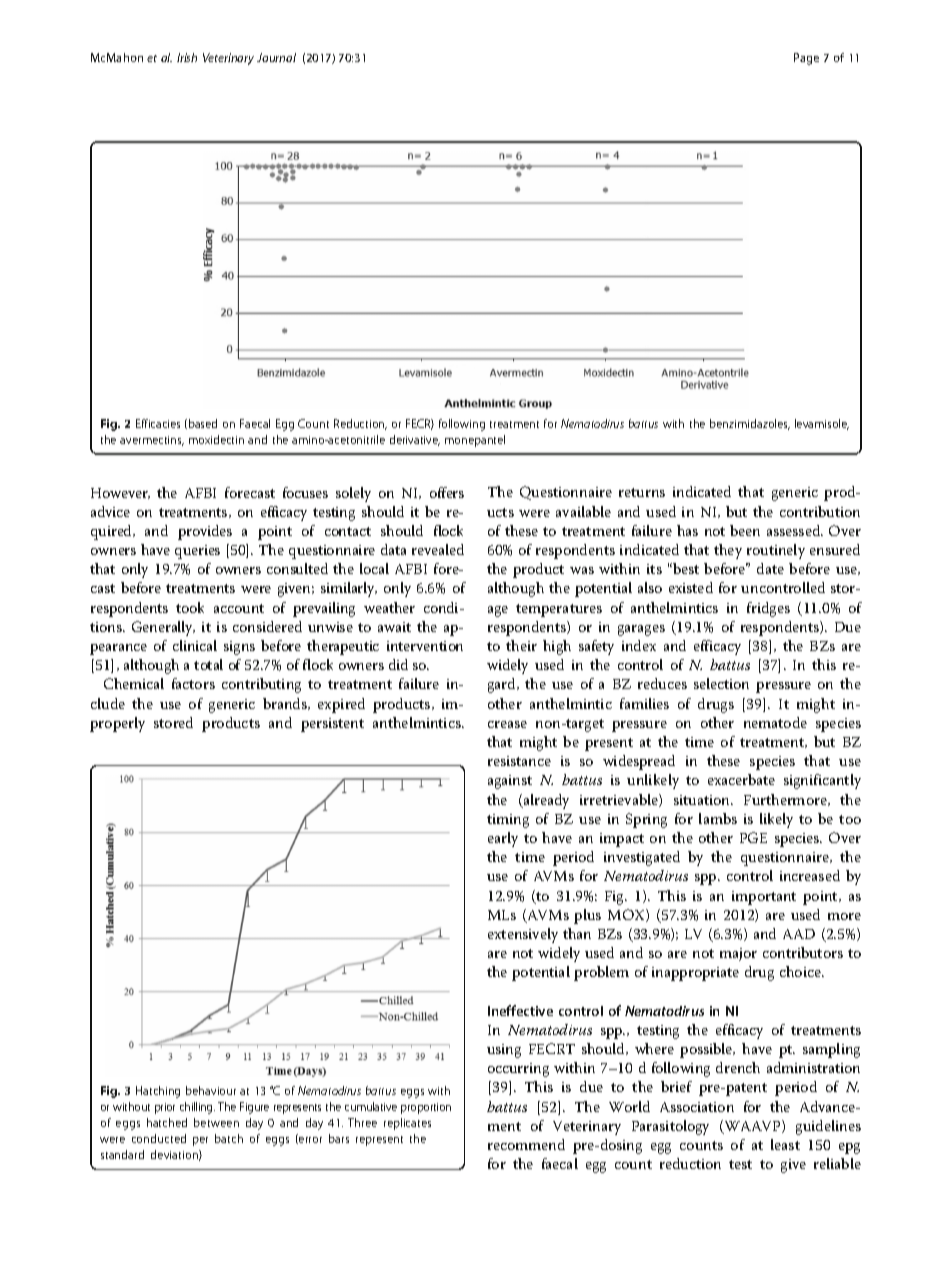 This screenshot has width=952, height=1265. What do you see at coordinates (203, 423) in the screenshot?
I see `based` at bounding box center [203, 423].
